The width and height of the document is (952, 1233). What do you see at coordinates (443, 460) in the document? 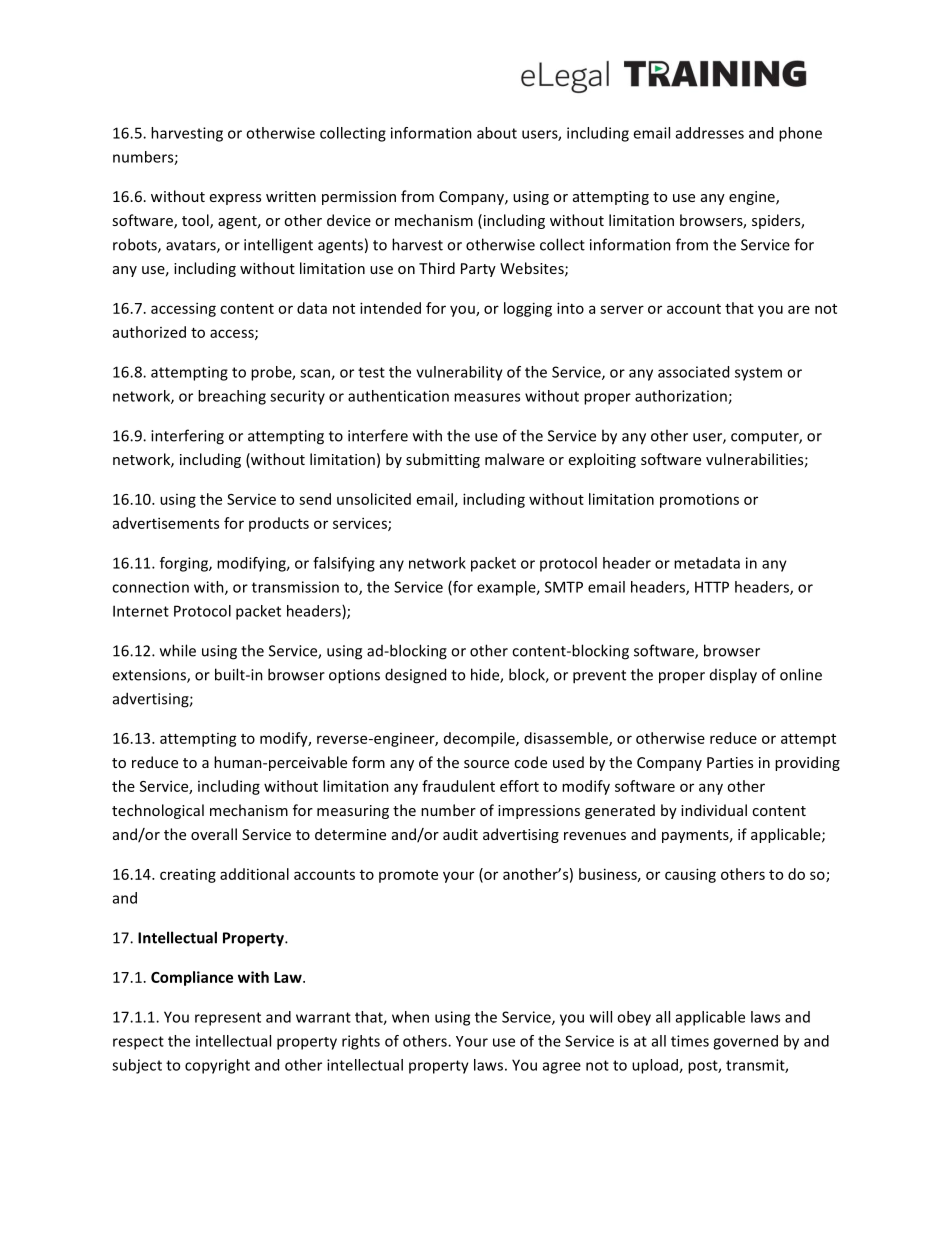
I see `submitting` at bounding box center [443, 460].
